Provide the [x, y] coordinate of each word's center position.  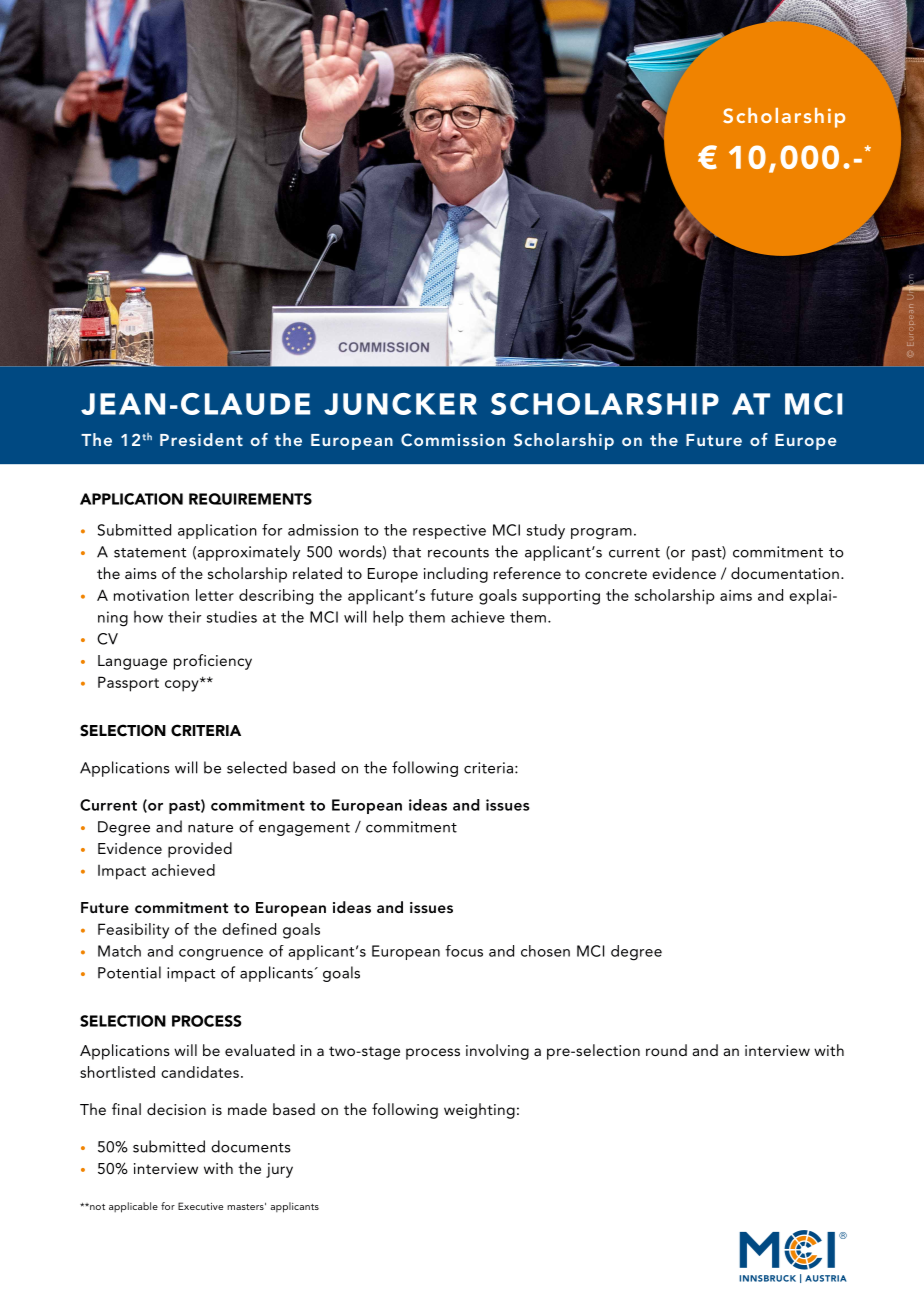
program [601, 534]
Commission [453, 440]
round [666, 1050]
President [201, 439]
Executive [200, 1206]
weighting [479, 1111]
